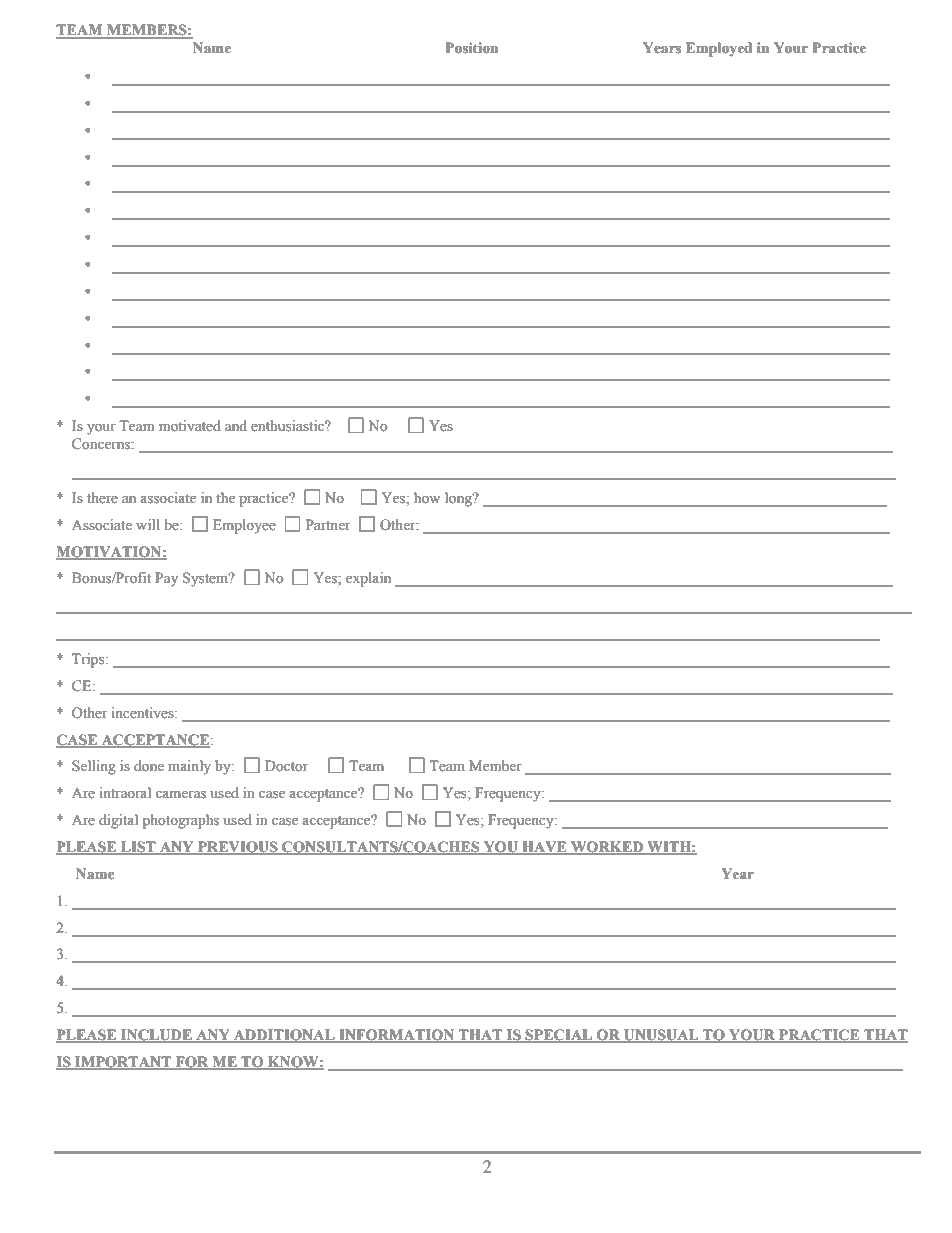 This screenshot has height=1233, width=952. Describe the element at coordinates (156, 1036) in the screenshot. I see `INCLUDE` at that location.
